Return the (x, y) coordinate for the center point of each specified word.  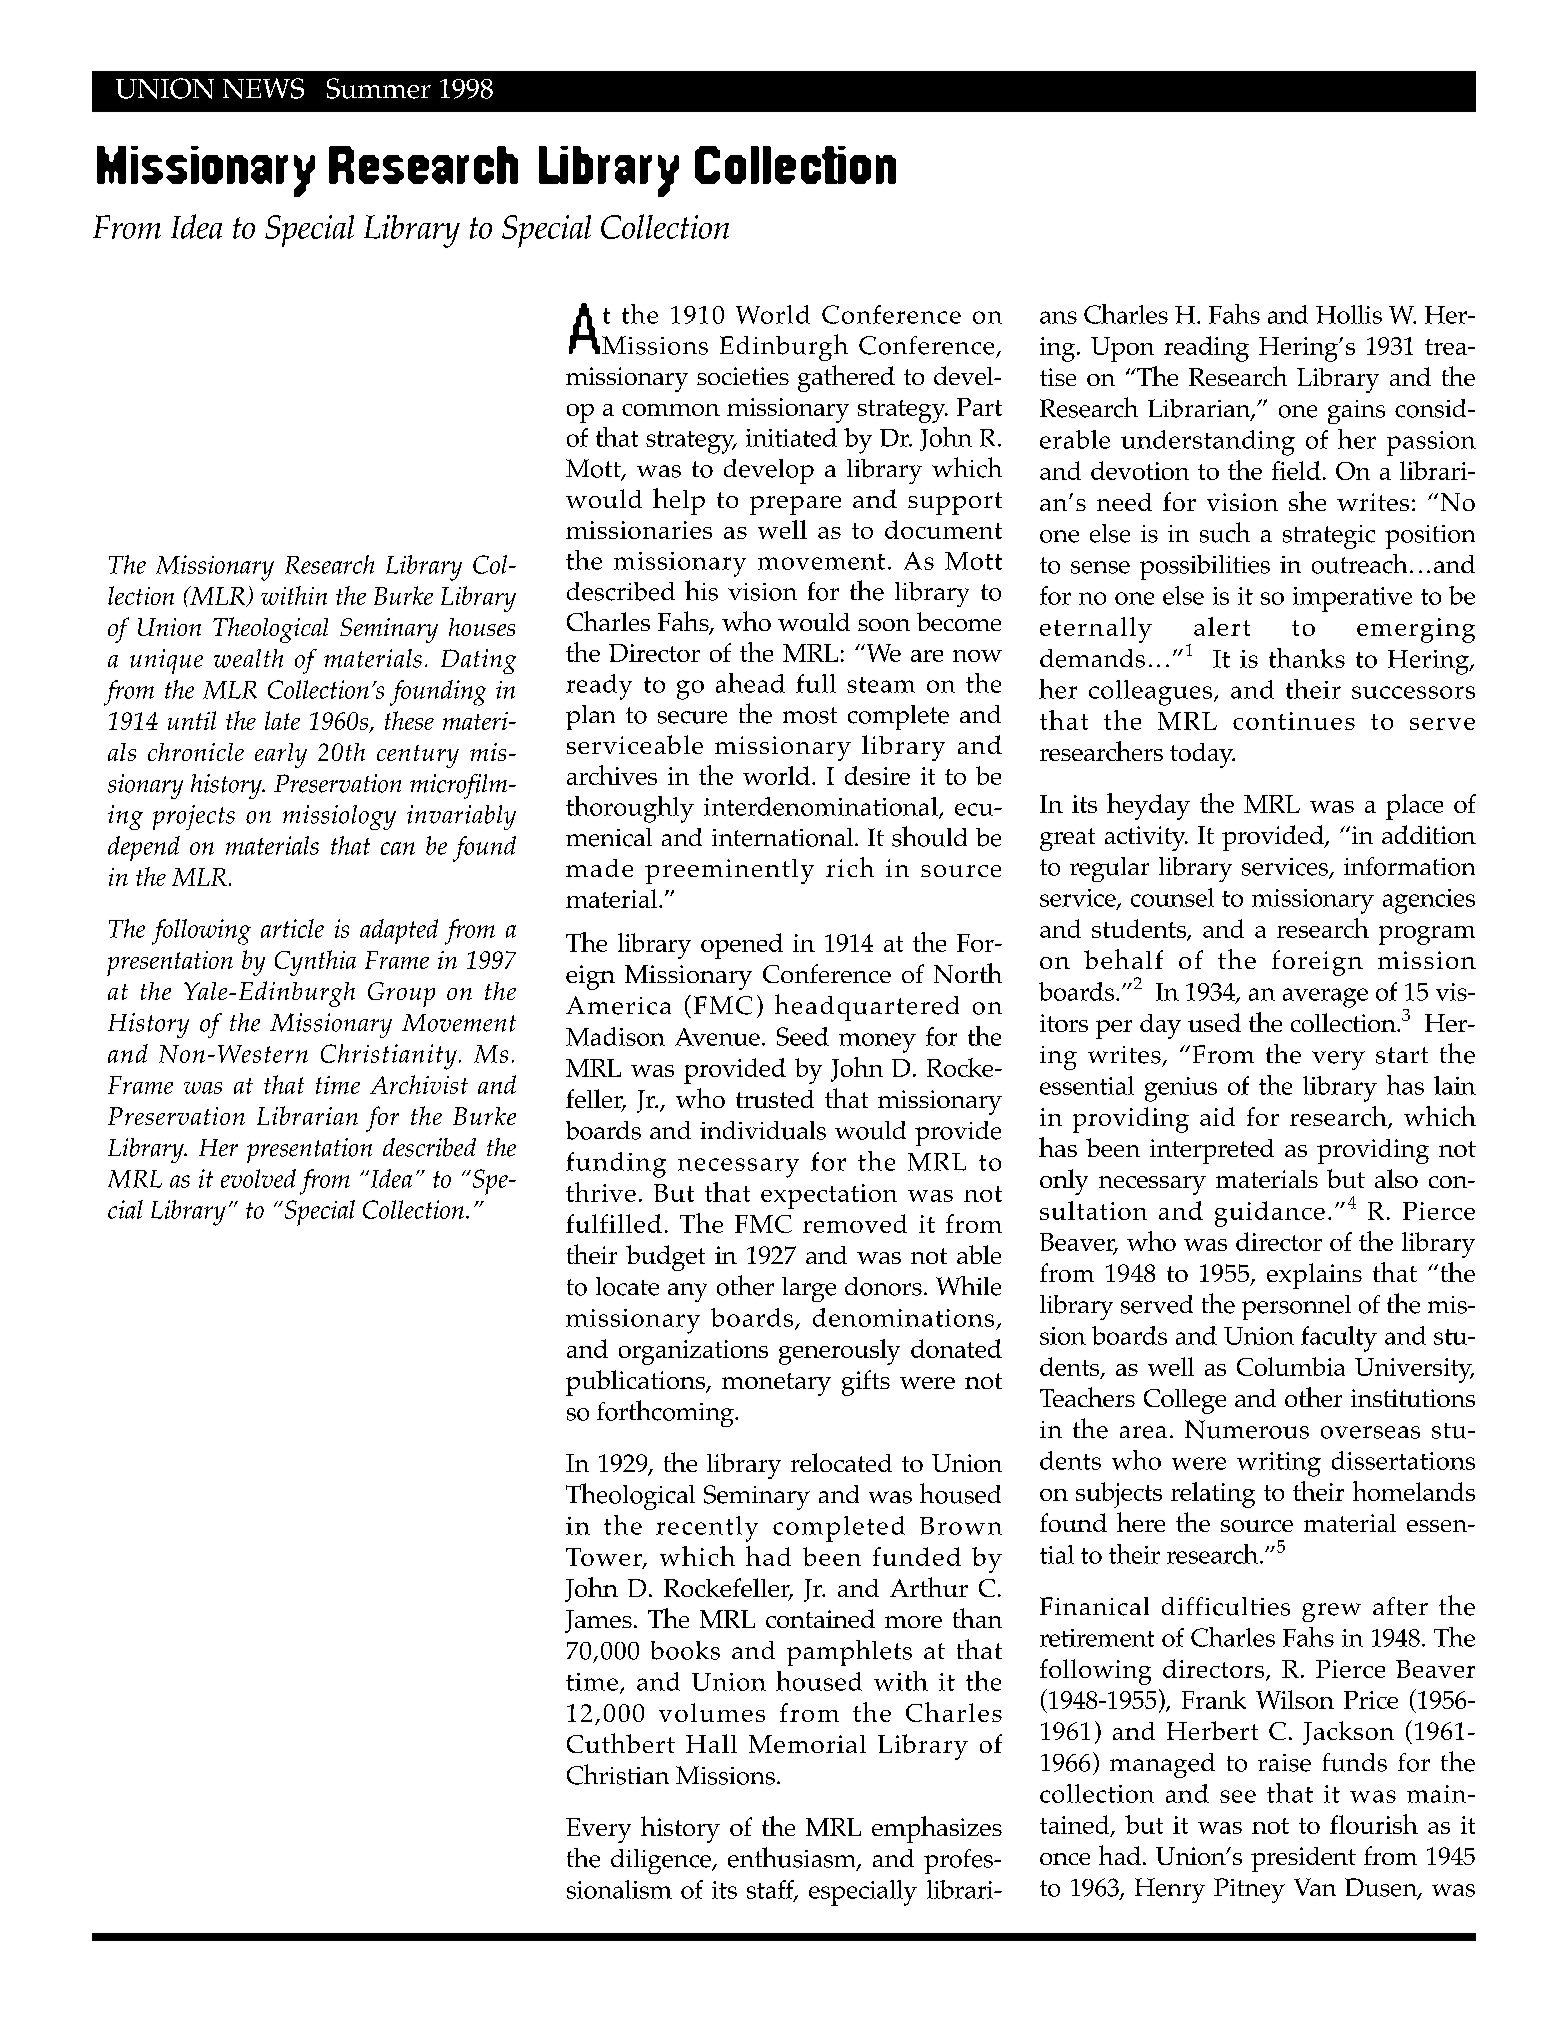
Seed (803, 1036)
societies (743, 376)
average (1325, 998)
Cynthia (315, 963)
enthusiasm (793, 1858)
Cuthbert (621, 1743)
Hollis (1349, 314)
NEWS (263, 88)
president (1303, 1859)
